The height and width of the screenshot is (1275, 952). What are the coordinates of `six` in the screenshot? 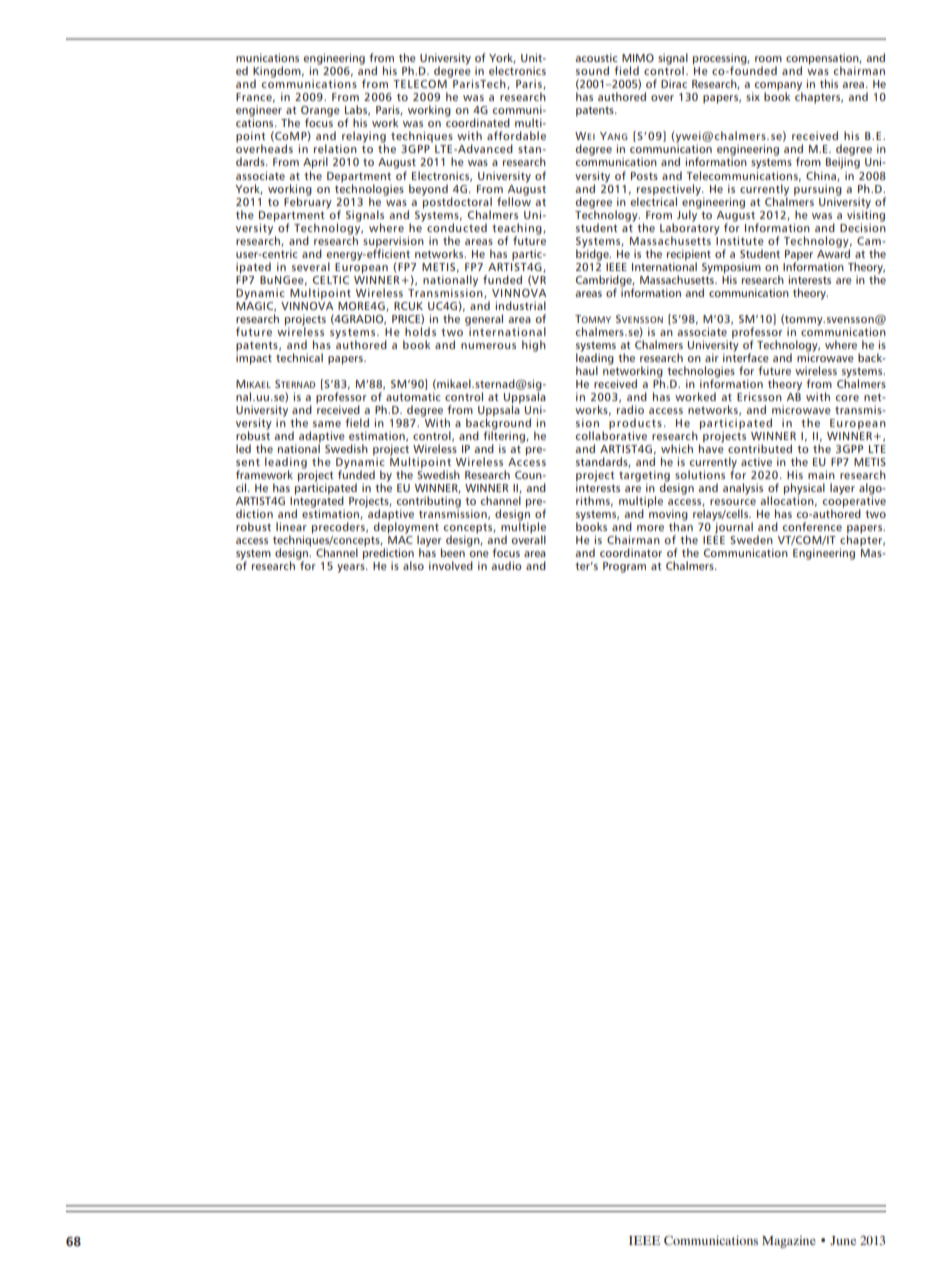 It's located at (753, 96).
